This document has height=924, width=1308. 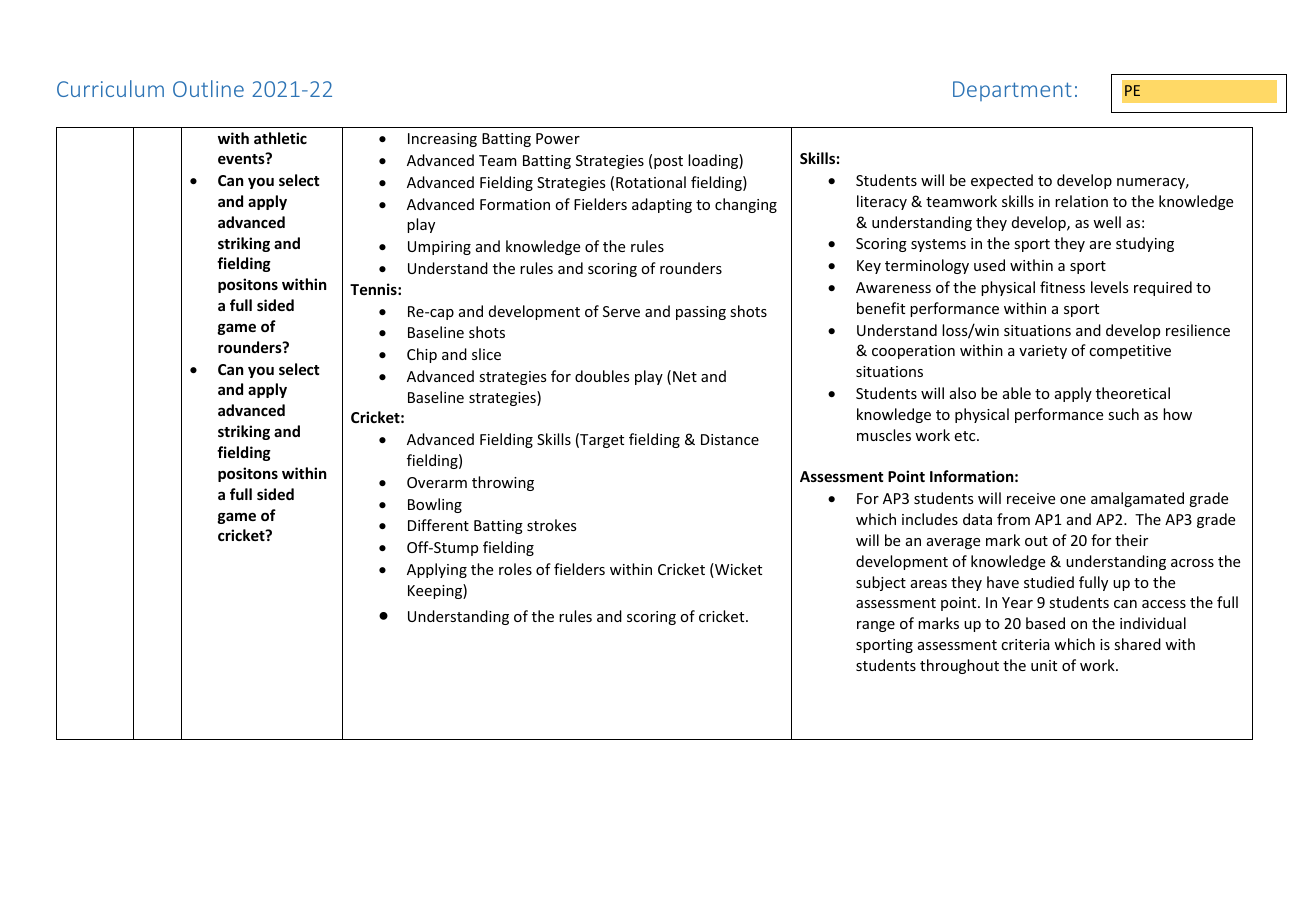 I want to click on Net, so click(x=685, y=376).
